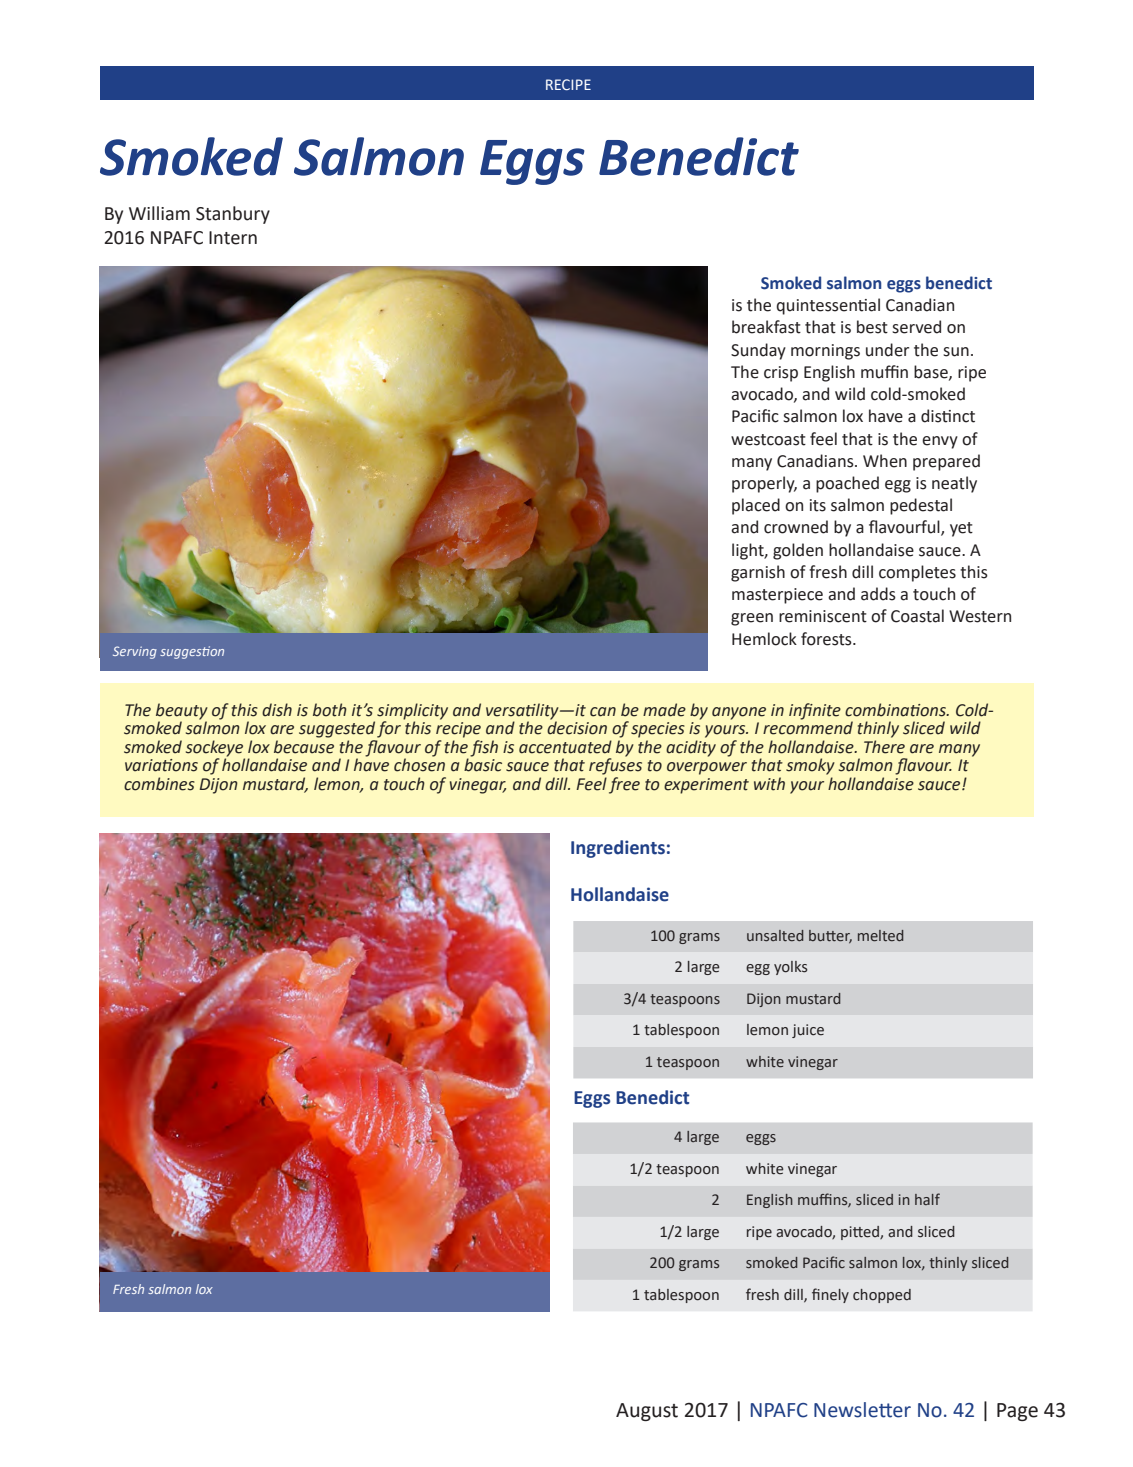  Describe the element at coordinates (159, 784) in the screenshot. I see `combines` at that location.
